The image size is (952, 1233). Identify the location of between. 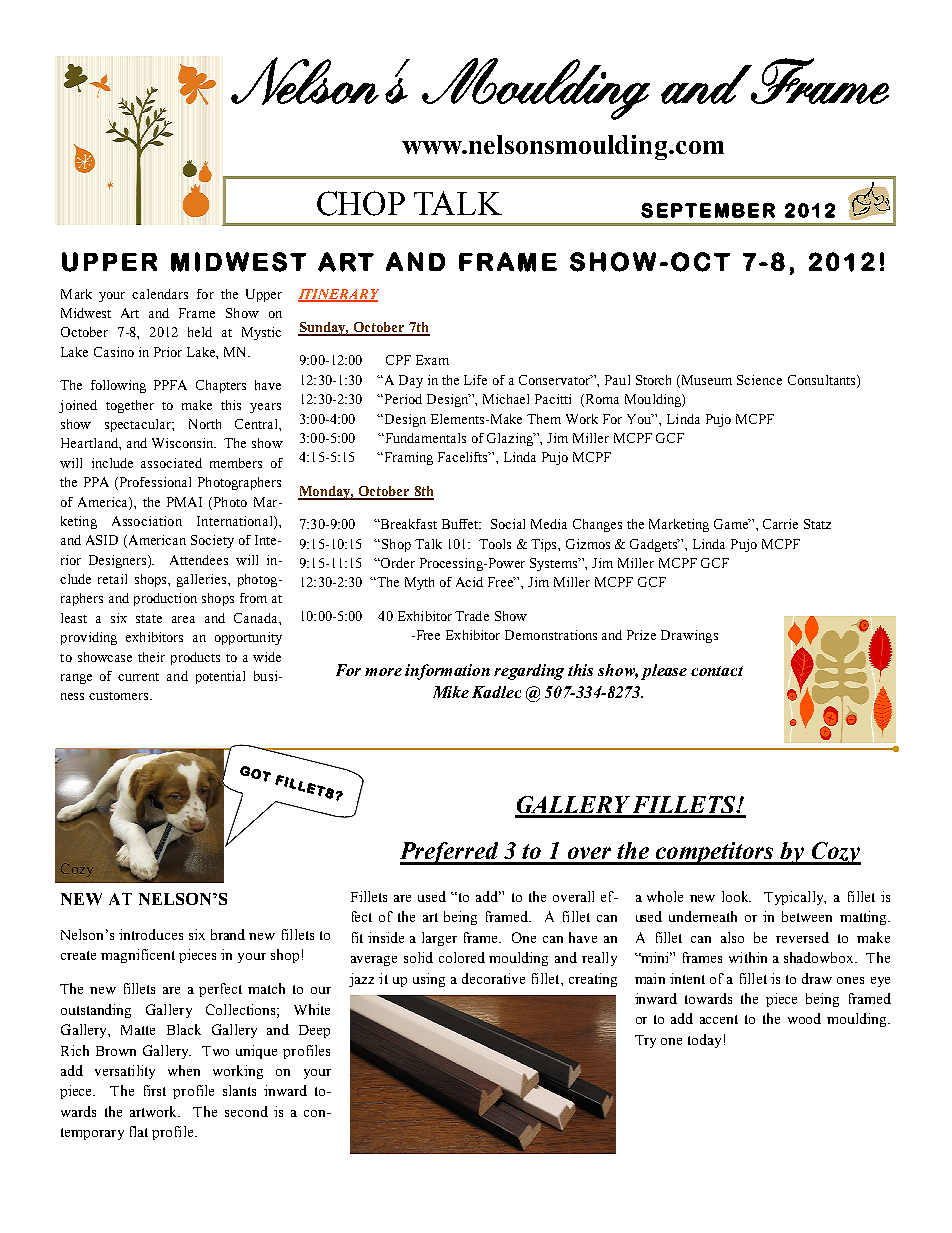
(807, 916).
